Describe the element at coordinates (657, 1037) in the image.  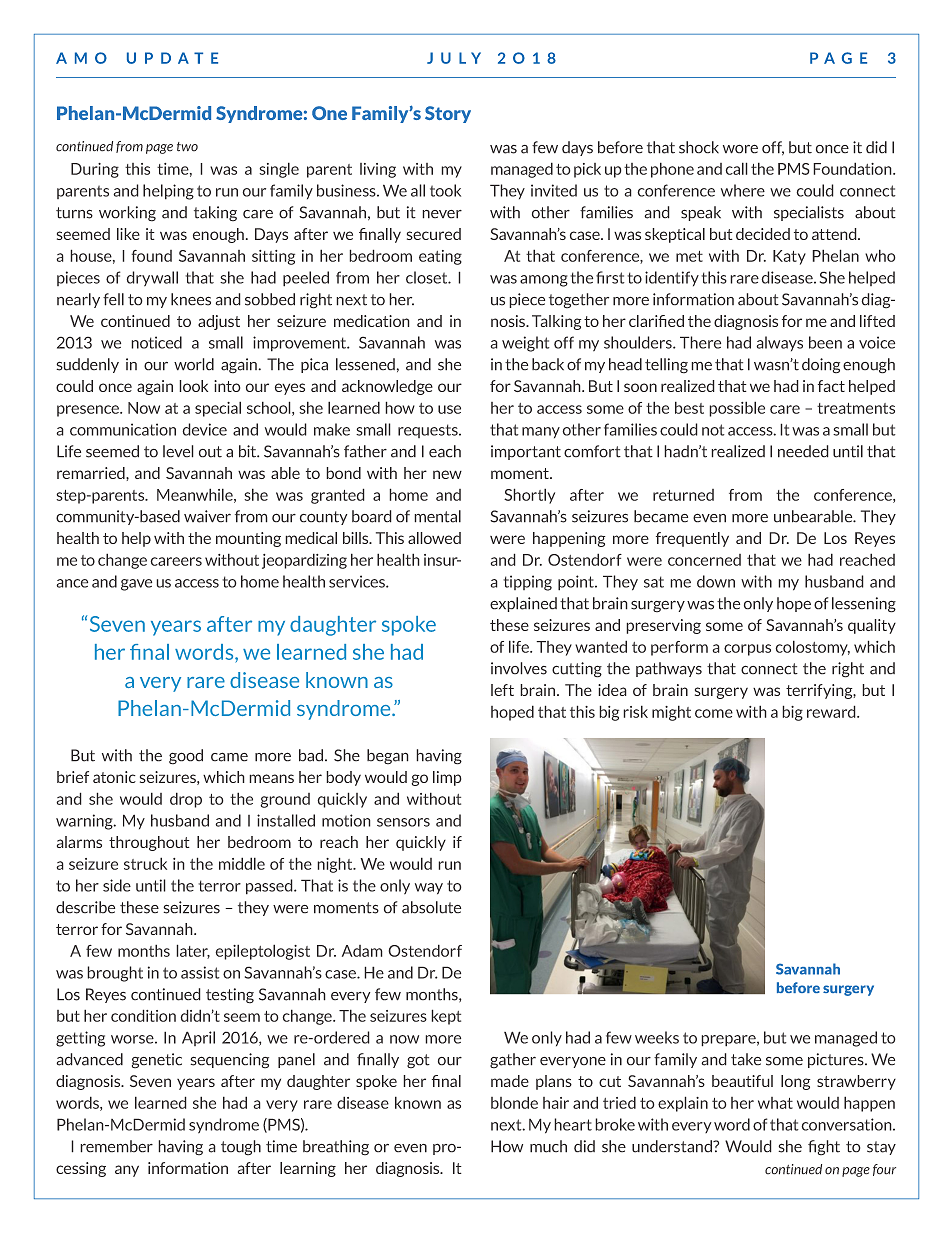
I see `weeks` at that location.
